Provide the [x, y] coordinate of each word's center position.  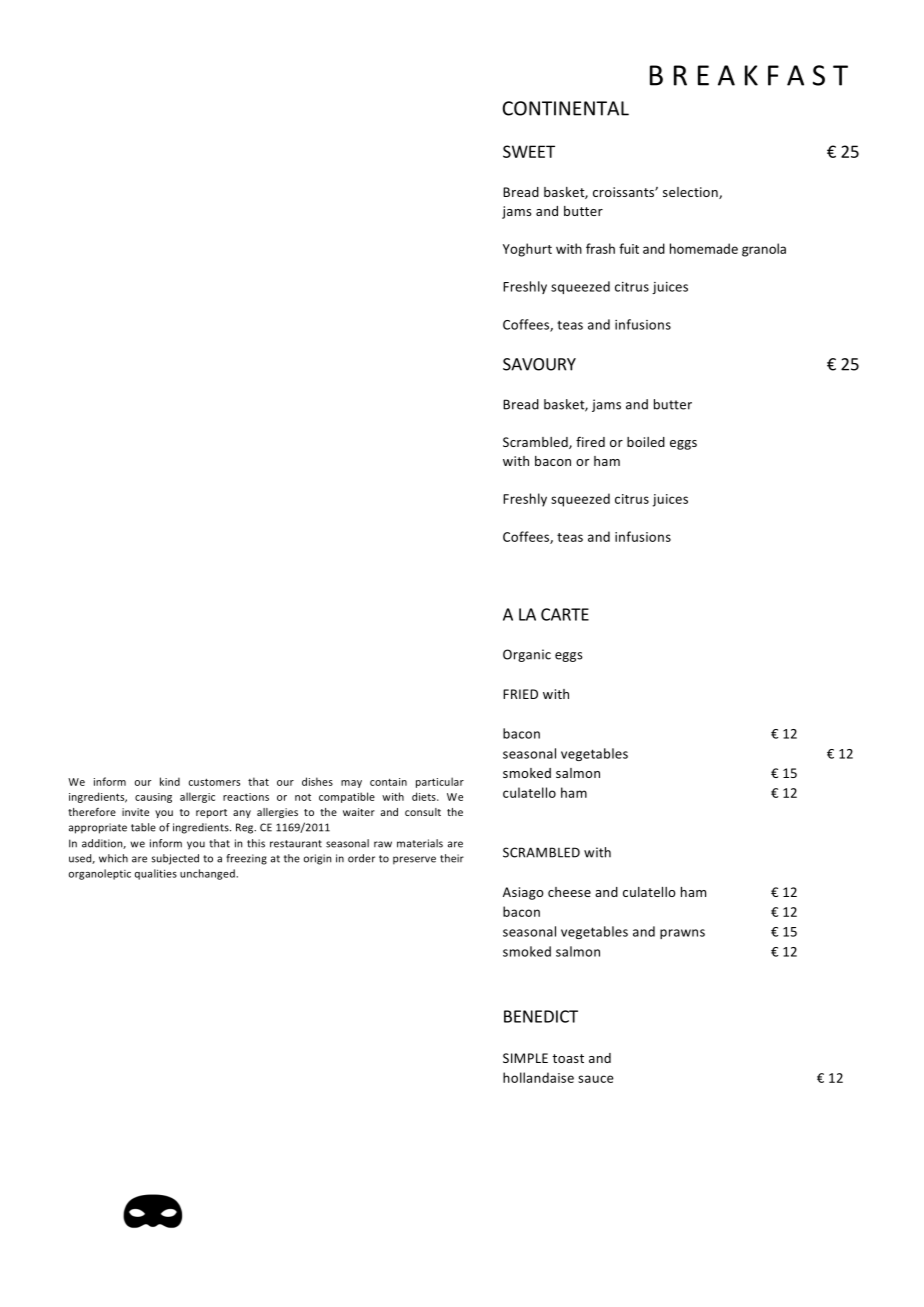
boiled [646, 442]
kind [170, 781]
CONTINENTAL [565, 108]
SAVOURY [539, 364]
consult [423, 812]
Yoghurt [527, 250]
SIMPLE [525, 1058]
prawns [682, 934]
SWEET [529, 151]
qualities [156, 874]
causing [153, 798]
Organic [527, 655]
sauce [596, 1079]
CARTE [565, 614]
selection [691, 193]
